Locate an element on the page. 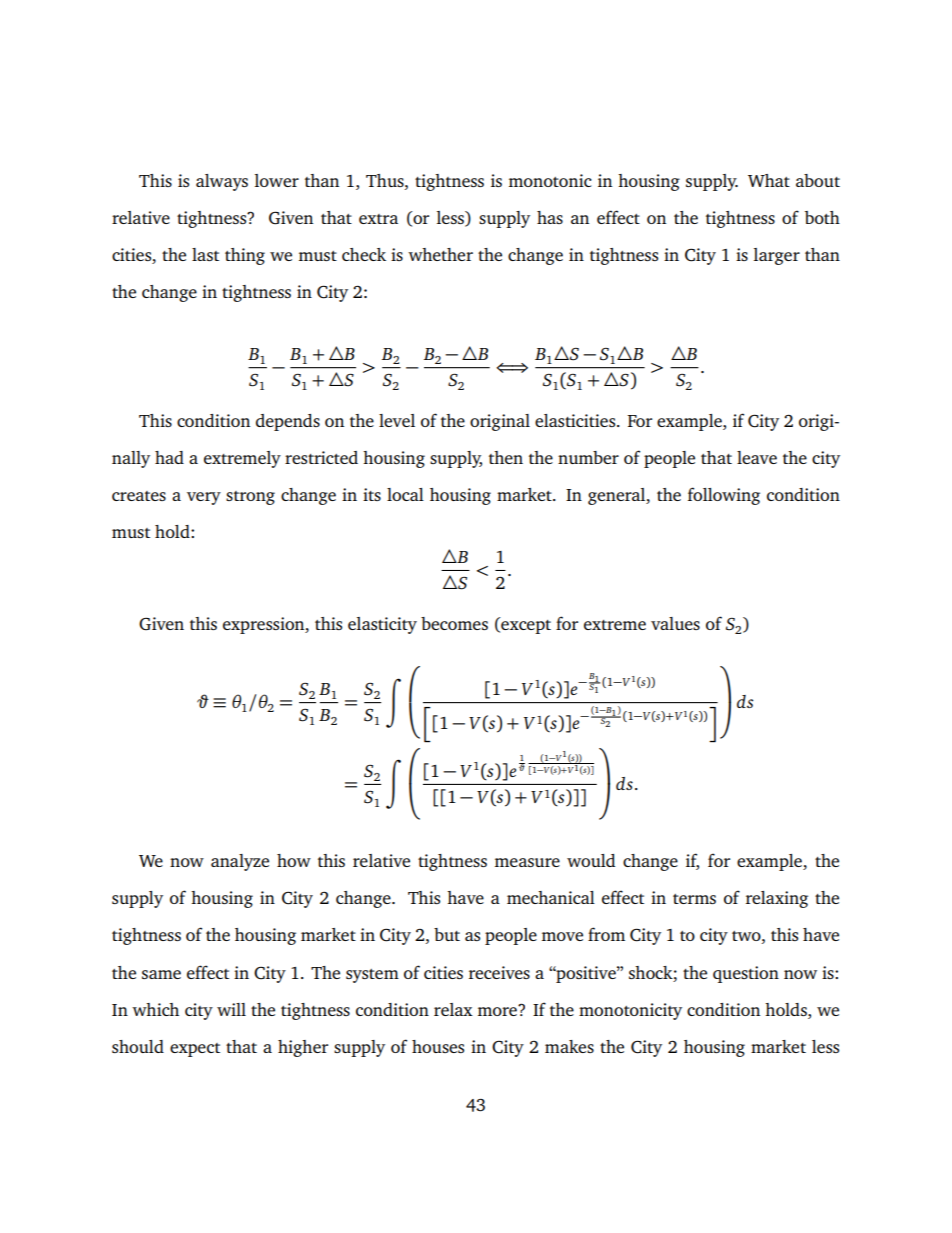  very is located at coordinates (204, 498).
